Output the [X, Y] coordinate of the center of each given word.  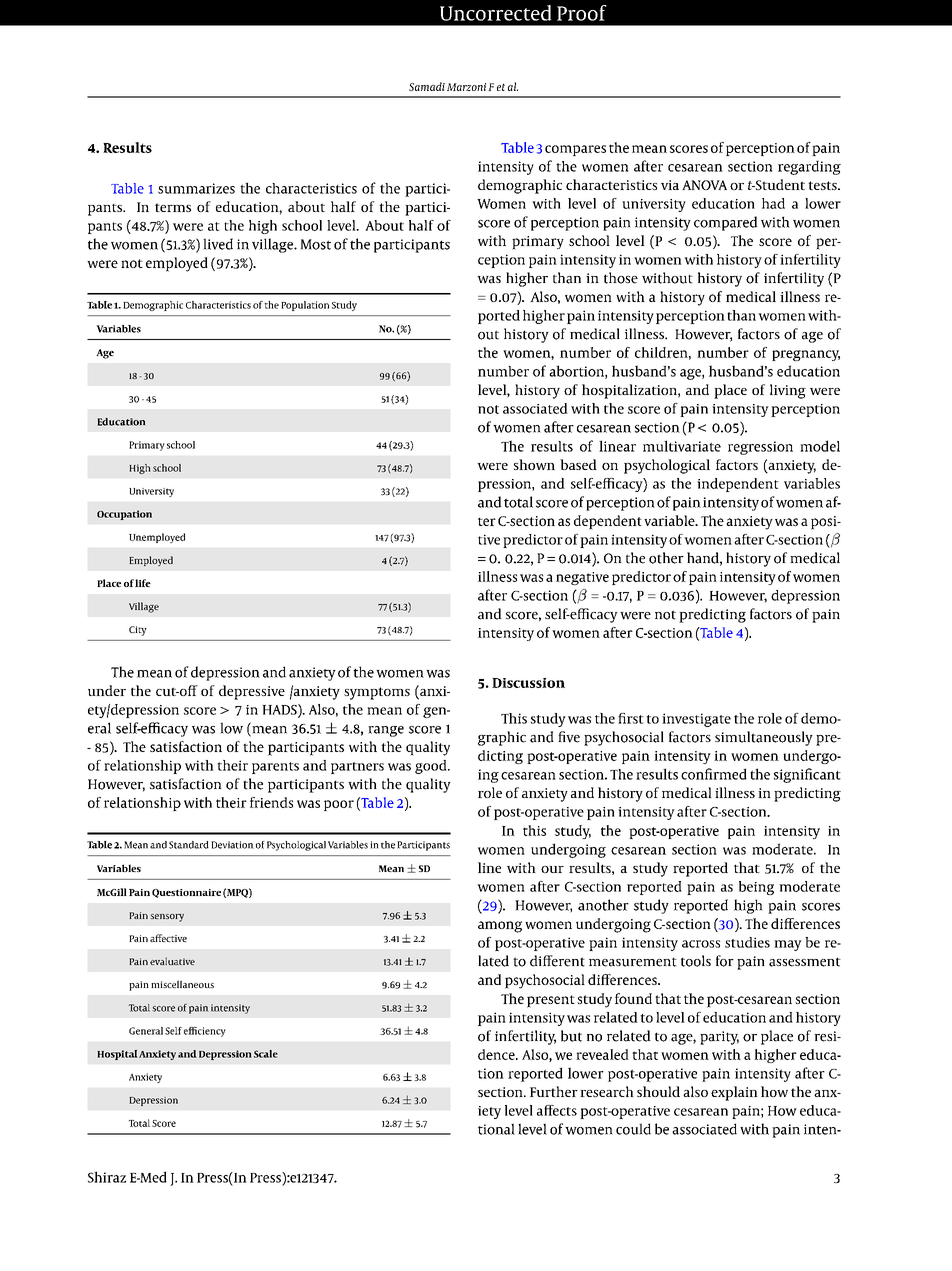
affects [557, 1110]
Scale [266, 1054]
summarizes [196, 188]
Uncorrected [496, 13]
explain [734, 1093]
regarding [809, 167]
